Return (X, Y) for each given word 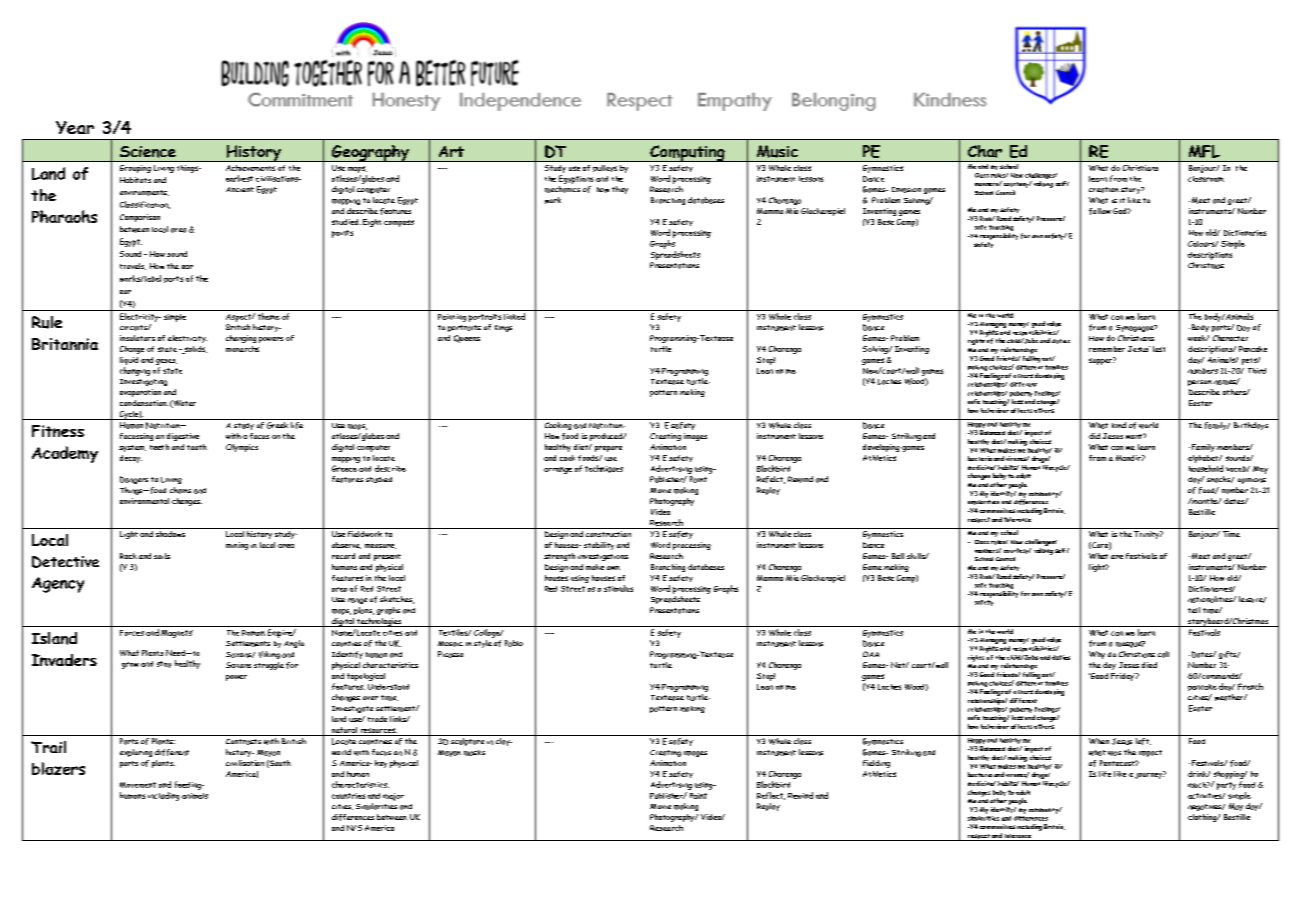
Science (148, 152)
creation (1104, 190)
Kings (503, 328)
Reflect (771, 796)
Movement (138, 785)
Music (777, 151)
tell (1194, 610)
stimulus (618, 588)
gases (166, 362)
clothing (1203, 818)
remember (1107, 349)
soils (162, 556)
